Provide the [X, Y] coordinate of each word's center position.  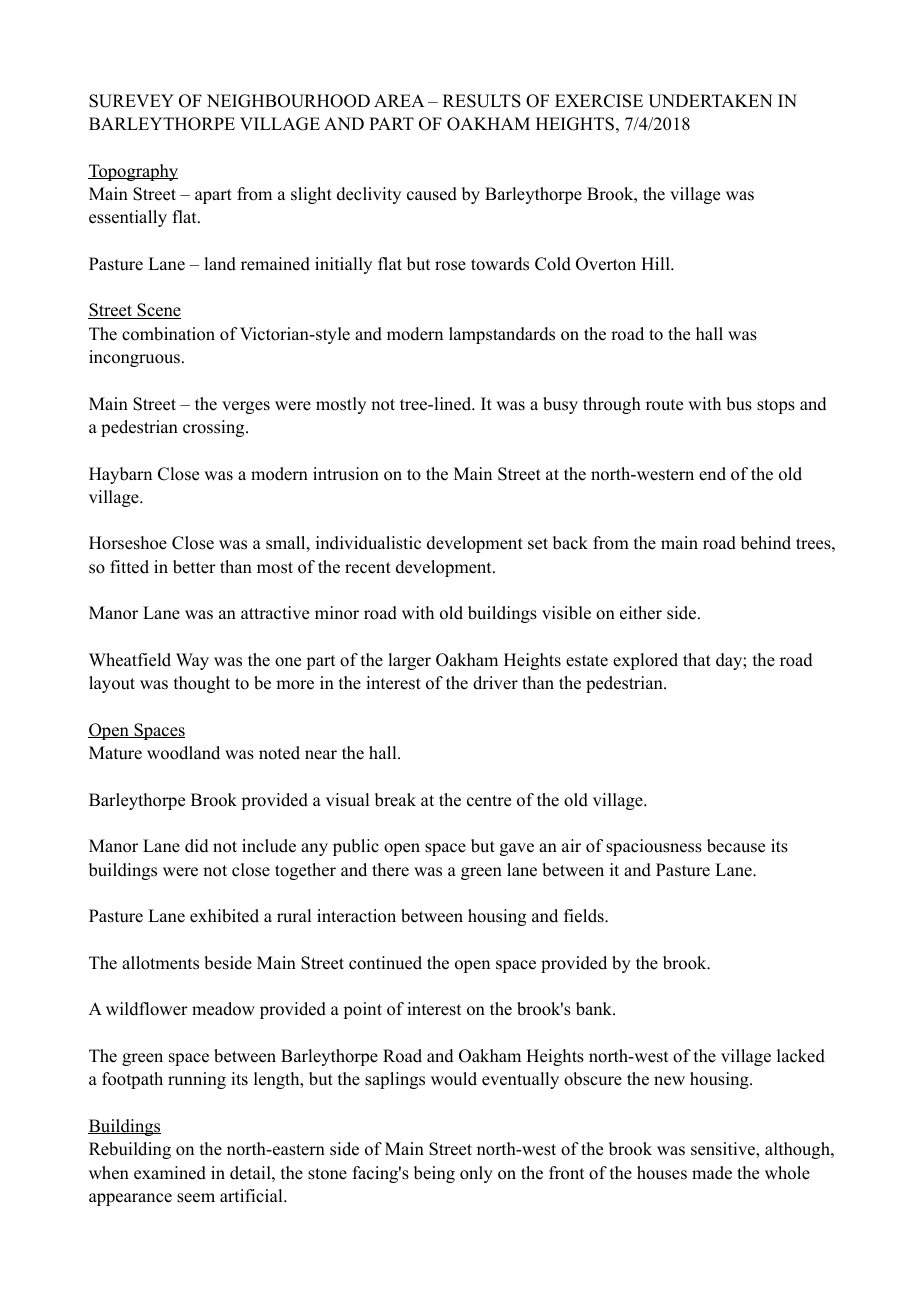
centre [489, 801]
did [197, 846]
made [712, 1173]
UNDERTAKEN [710, 101]
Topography [133, 172]
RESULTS [482, 101]
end [712, 474]
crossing [215, 428]
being [434, 1174]
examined [170, 1173]
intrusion [346, 474]
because [736, 846]
